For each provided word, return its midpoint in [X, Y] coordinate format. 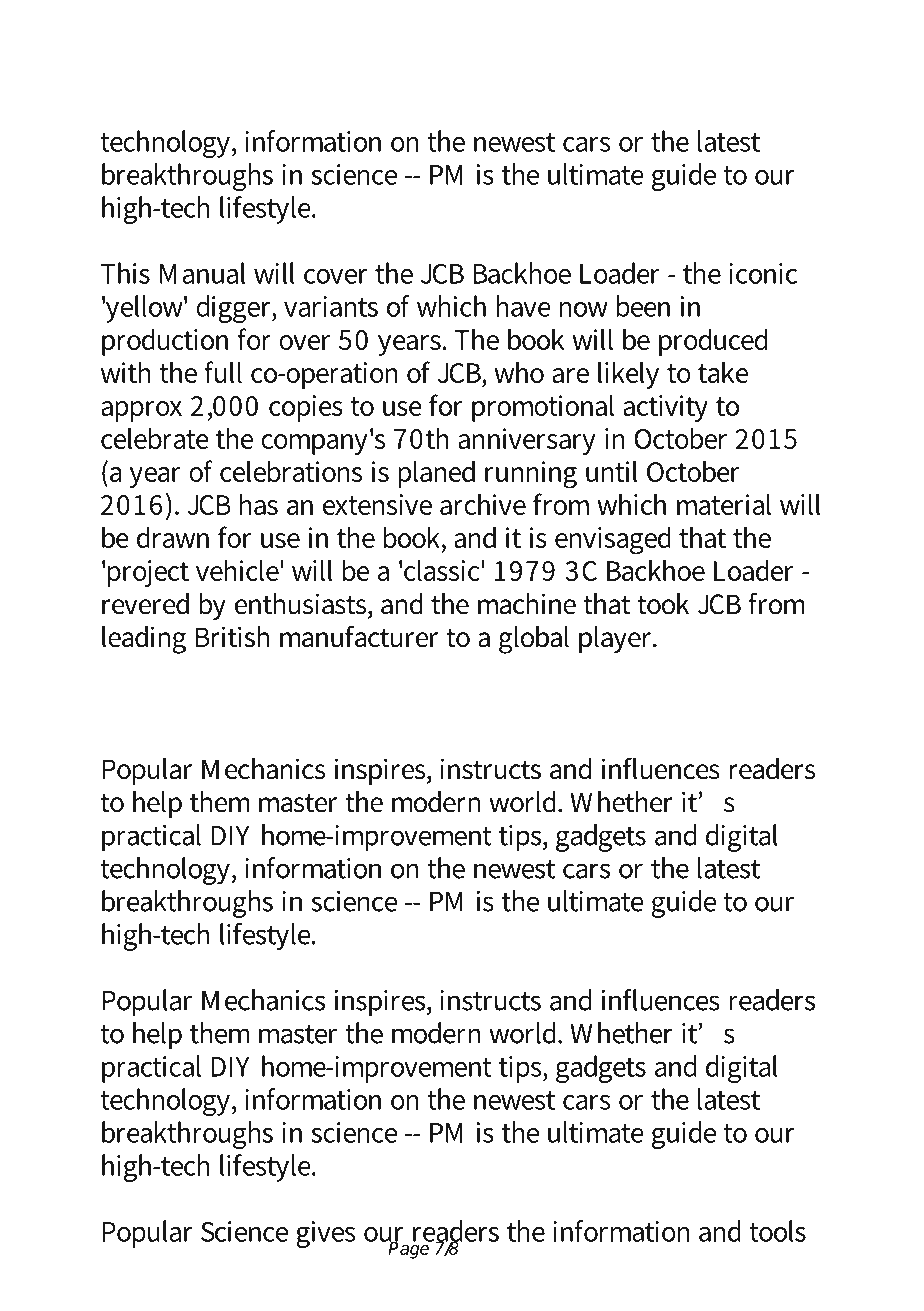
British [232, 637]
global [534, 640]
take [723, 372]
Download [178, 53]
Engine [519, 56]
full [223, 372]
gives [325, 1234]
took [663, 604]
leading [144, 640]
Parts [632, 53]
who [519, 372]
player [617, 639]
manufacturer [359, 636]
